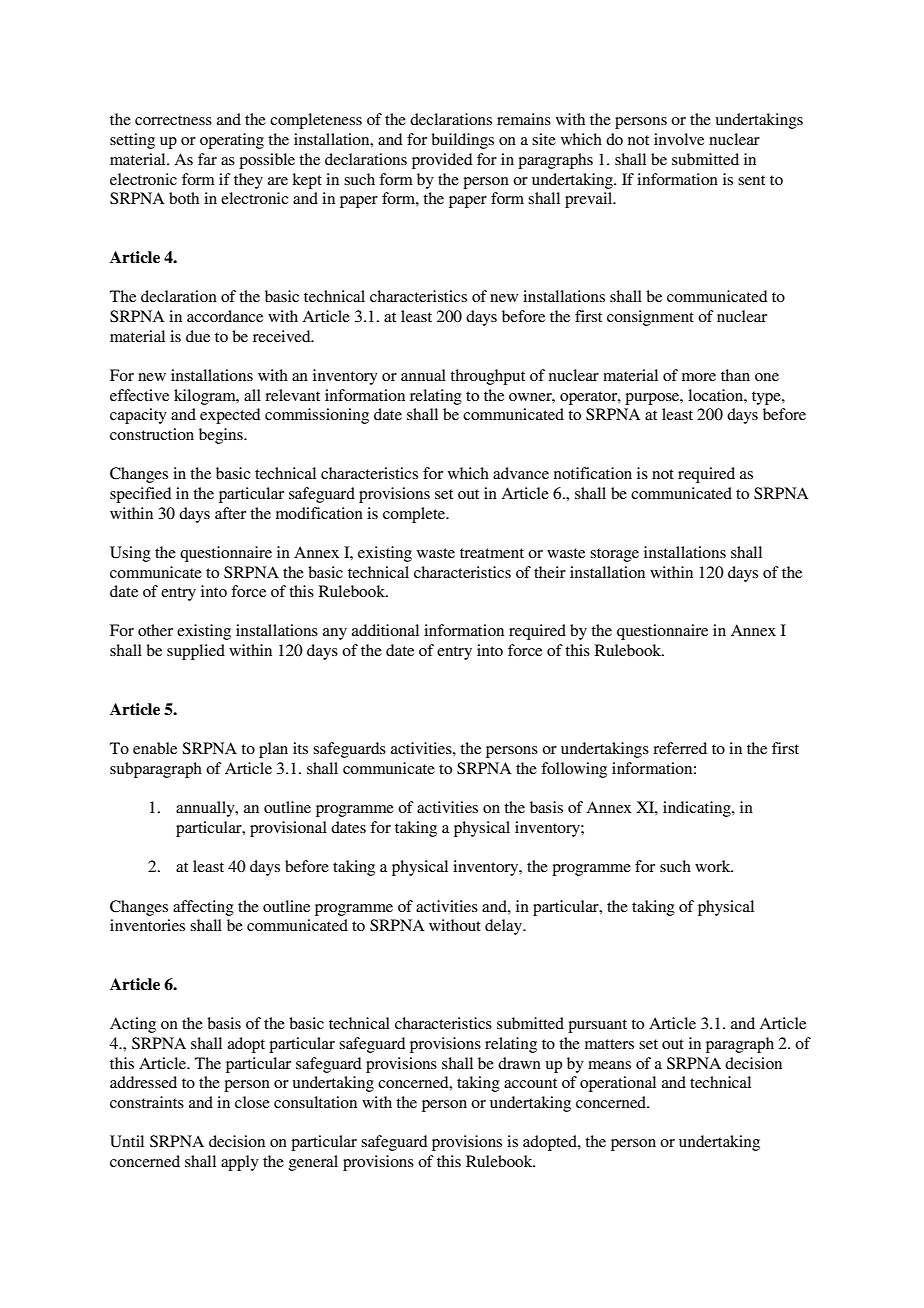 The height and width of the page is (1308, 924). What do you see at coordinates (240, 1163) in the page?
I see `apply` at bounding box center [240, 1163].
